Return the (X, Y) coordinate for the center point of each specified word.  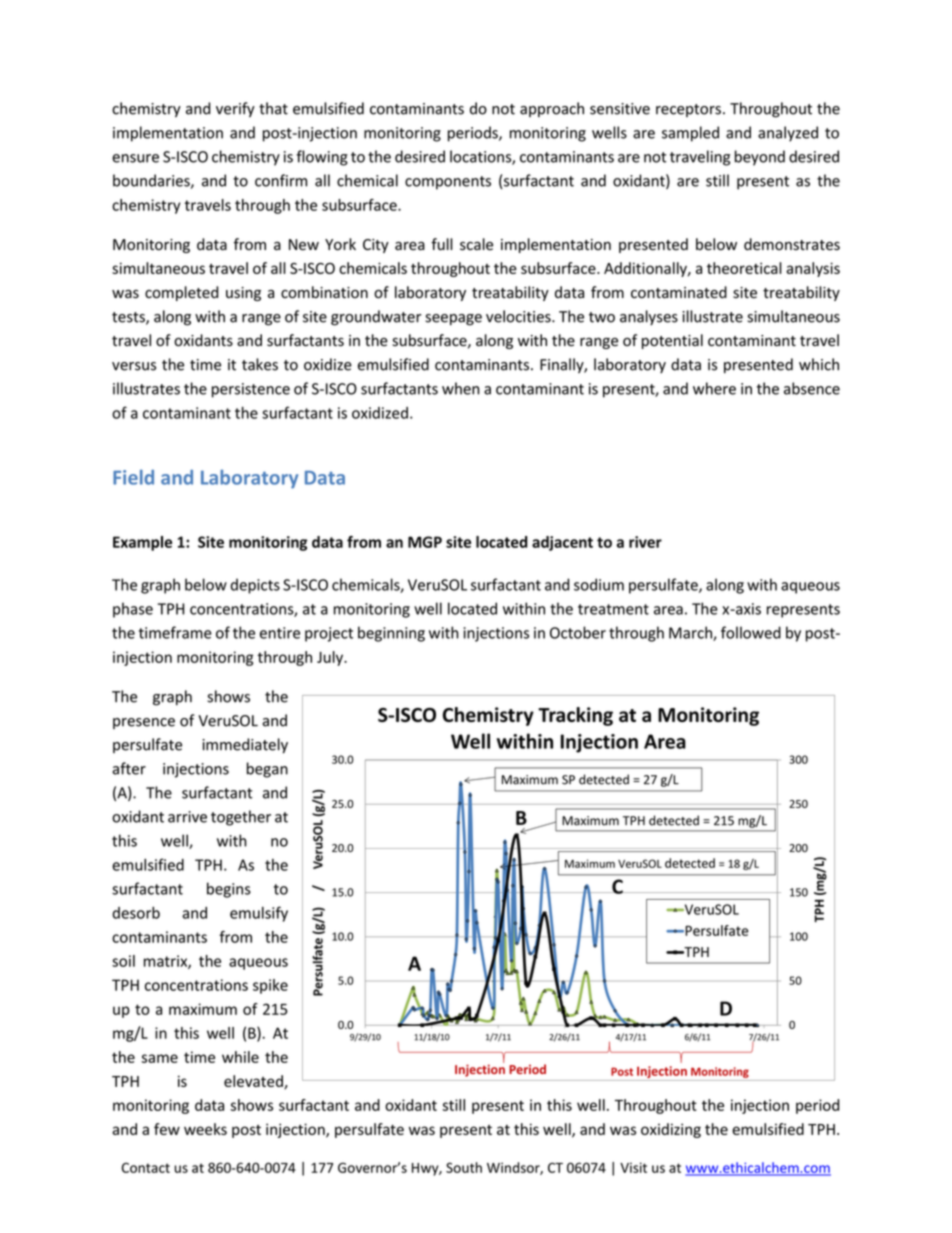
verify (235, 109)
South (464, 1167)
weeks (205, 1129)
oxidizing (671, 1130)
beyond (760, 158)
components (448, 183)
